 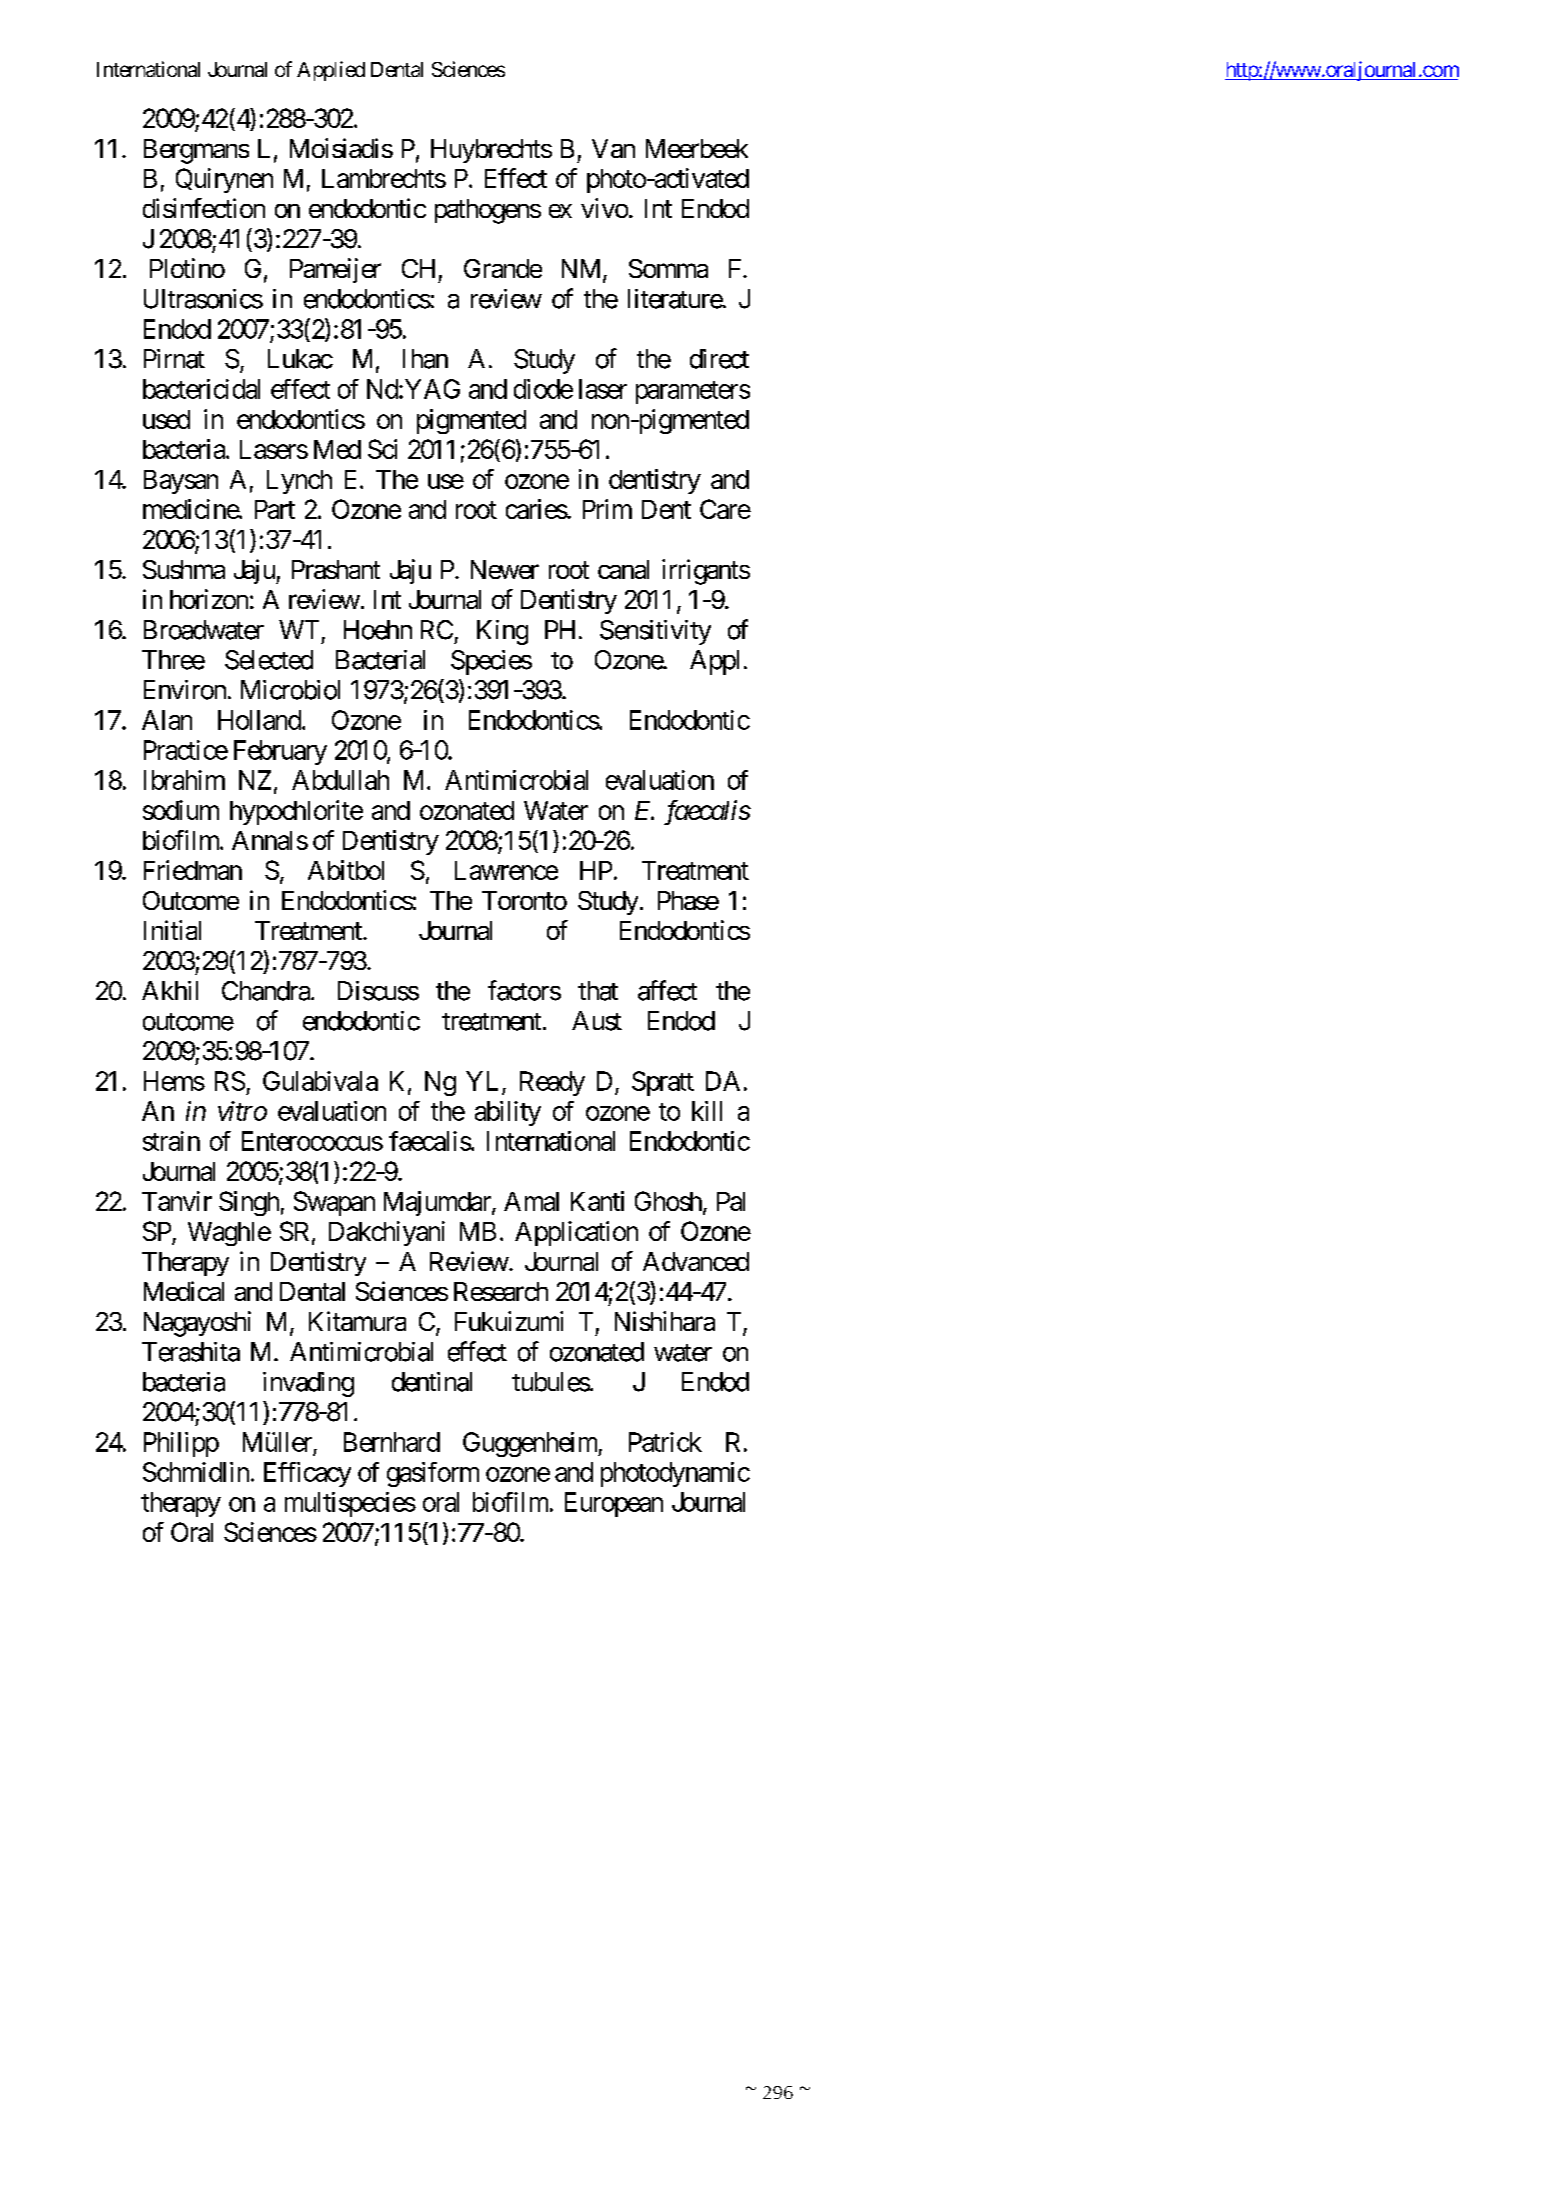 I want to click on Bernhard, so click(x=392, y=1442).
